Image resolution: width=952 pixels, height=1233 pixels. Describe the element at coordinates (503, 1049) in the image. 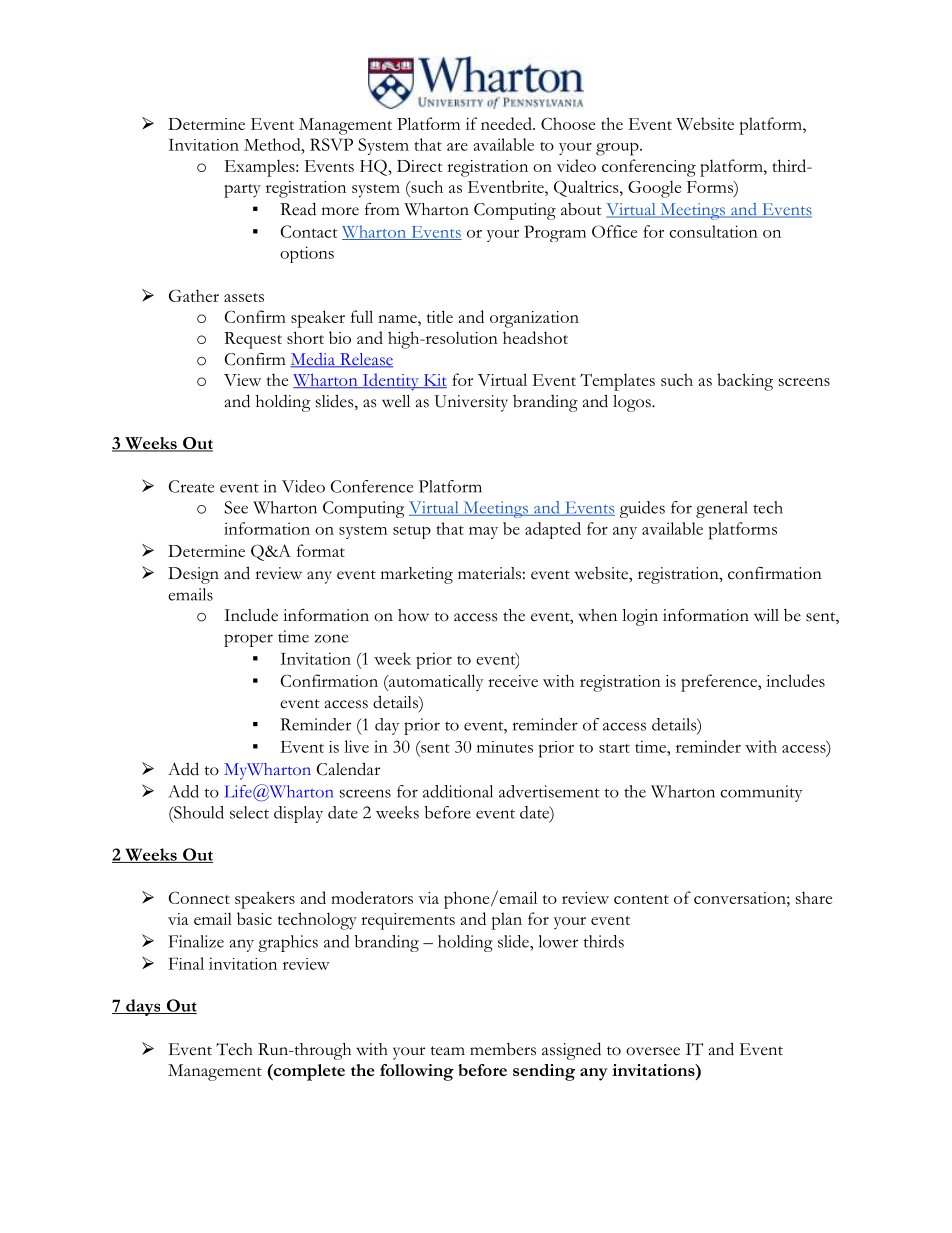

I see `members` at that location.
